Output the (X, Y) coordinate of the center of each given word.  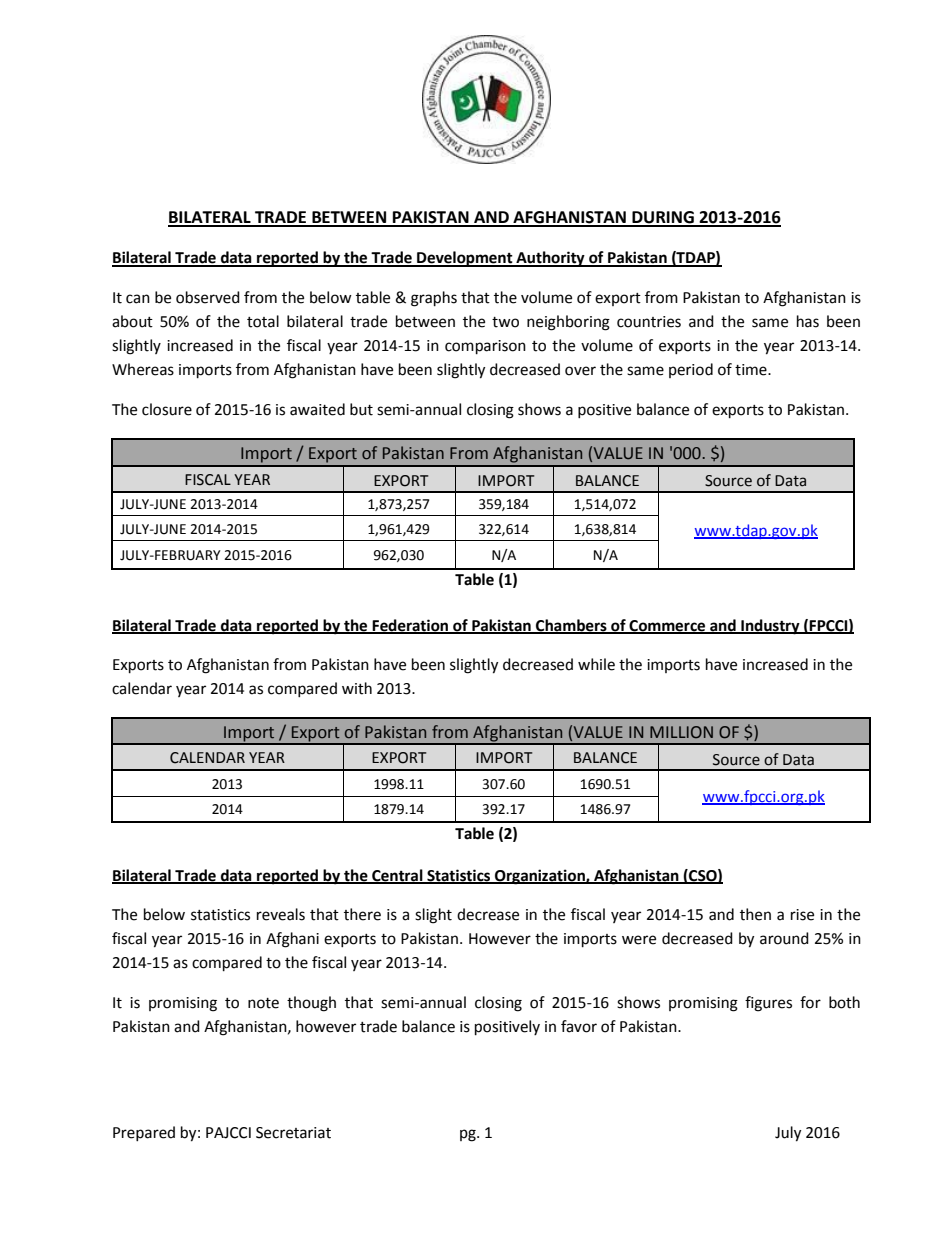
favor (579, 1026)
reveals (281, 914)
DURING (663, 218)
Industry (770, 627)
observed (208, 297)
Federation (411, 626)
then (755, 914)
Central (397, 876)
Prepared (144, 1133)
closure (167, 409)
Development (465, 259)
